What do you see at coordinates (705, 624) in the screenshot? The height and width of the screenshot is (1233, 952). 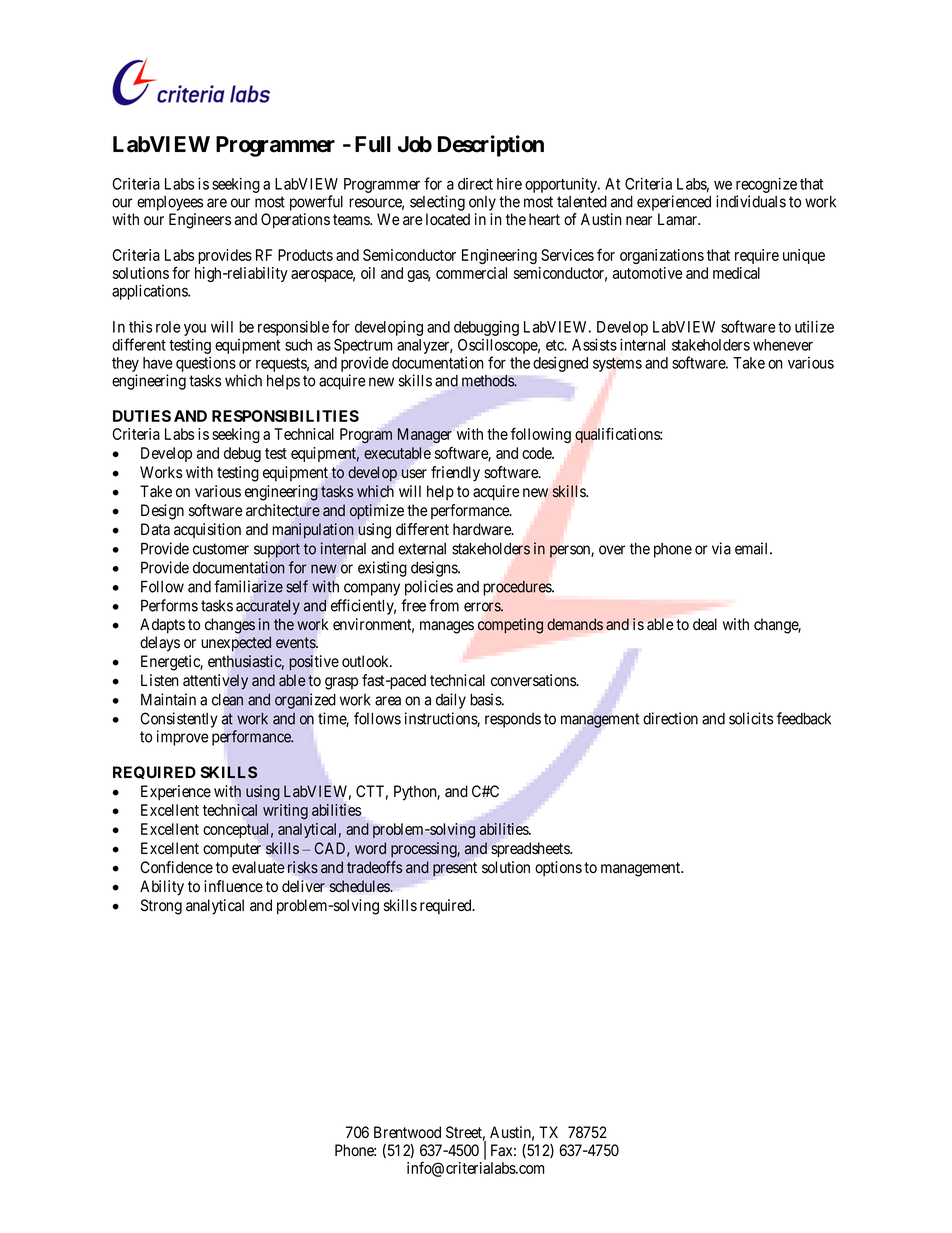 I see `deal` at bounding box center [705, 624].
